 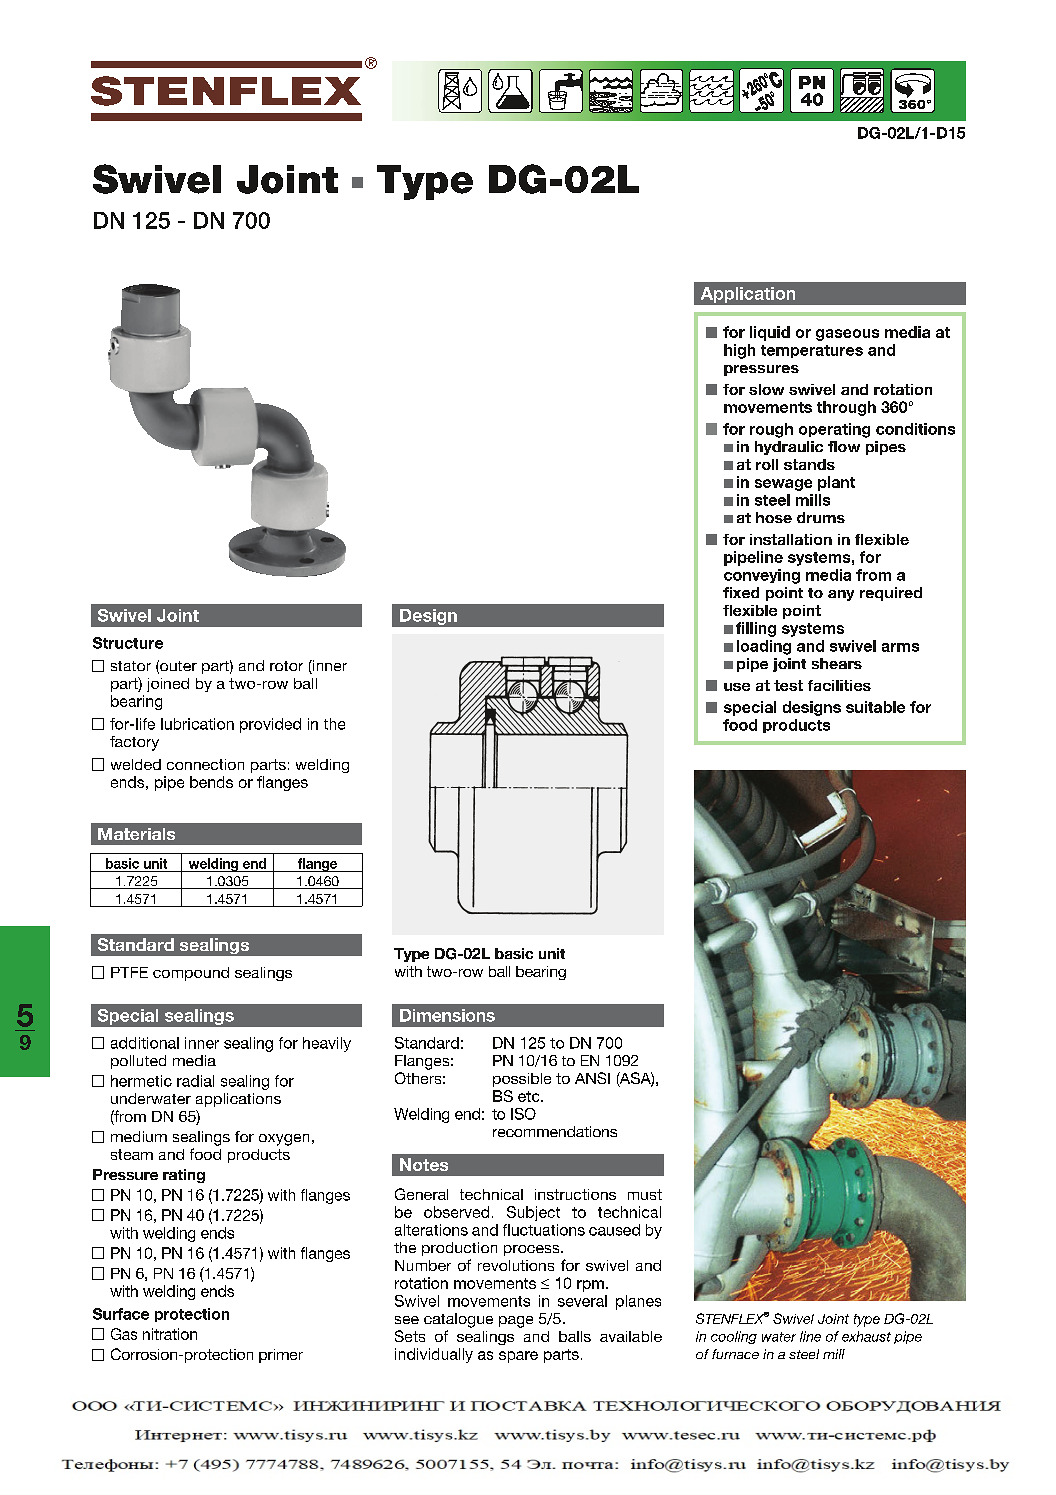 What do you see at coordinates (812, 351) in the page?
I see `temperatures` at bounding box center [812, 351].
